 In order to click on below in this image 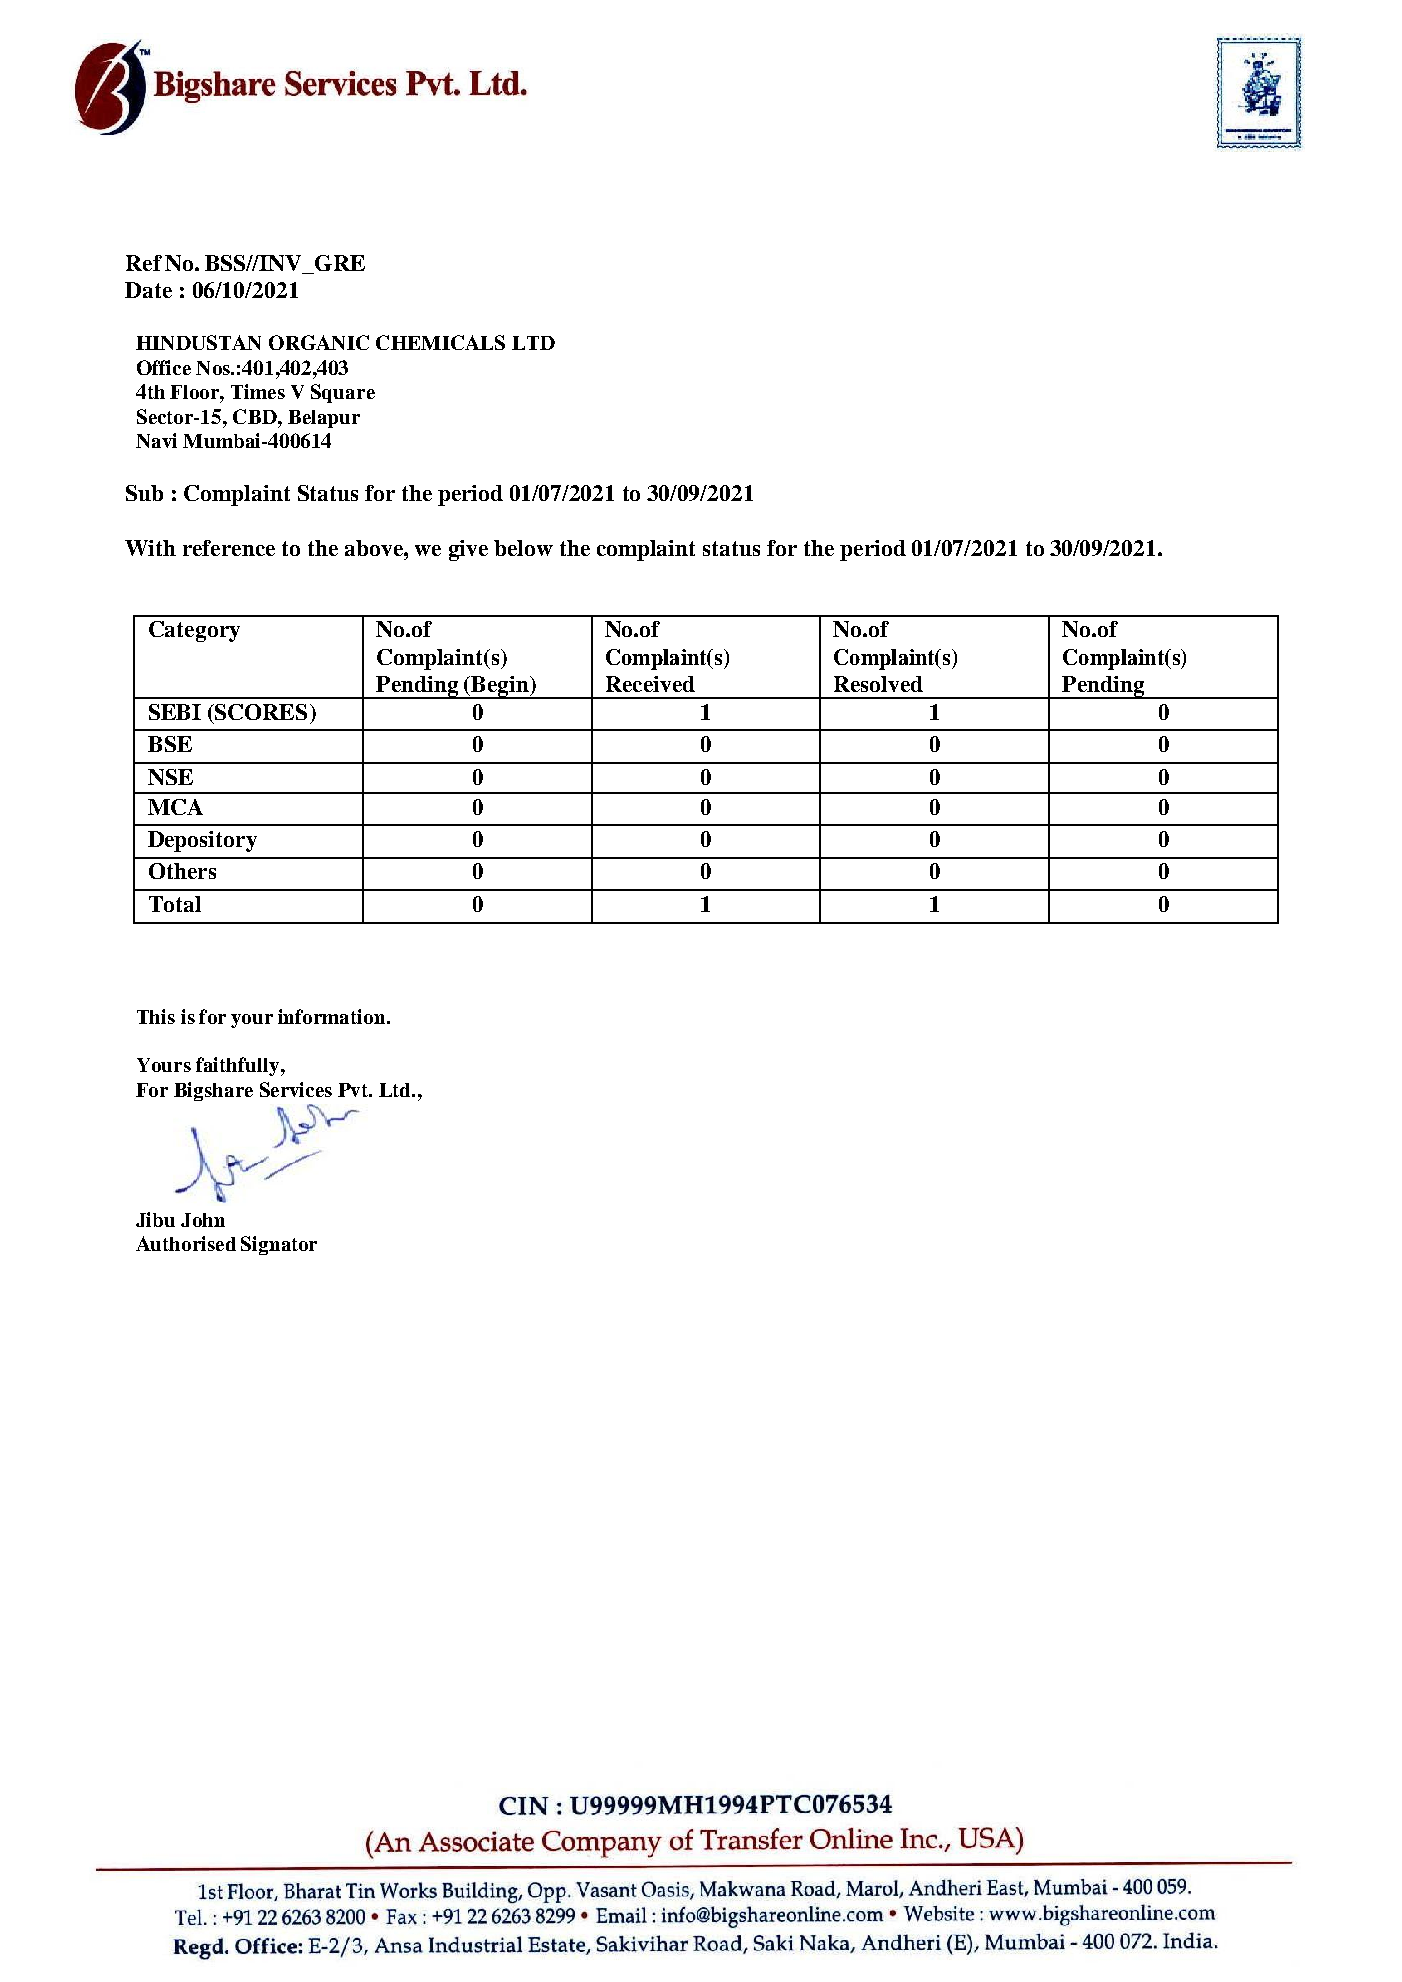, I will do `click(523, 548)`.
